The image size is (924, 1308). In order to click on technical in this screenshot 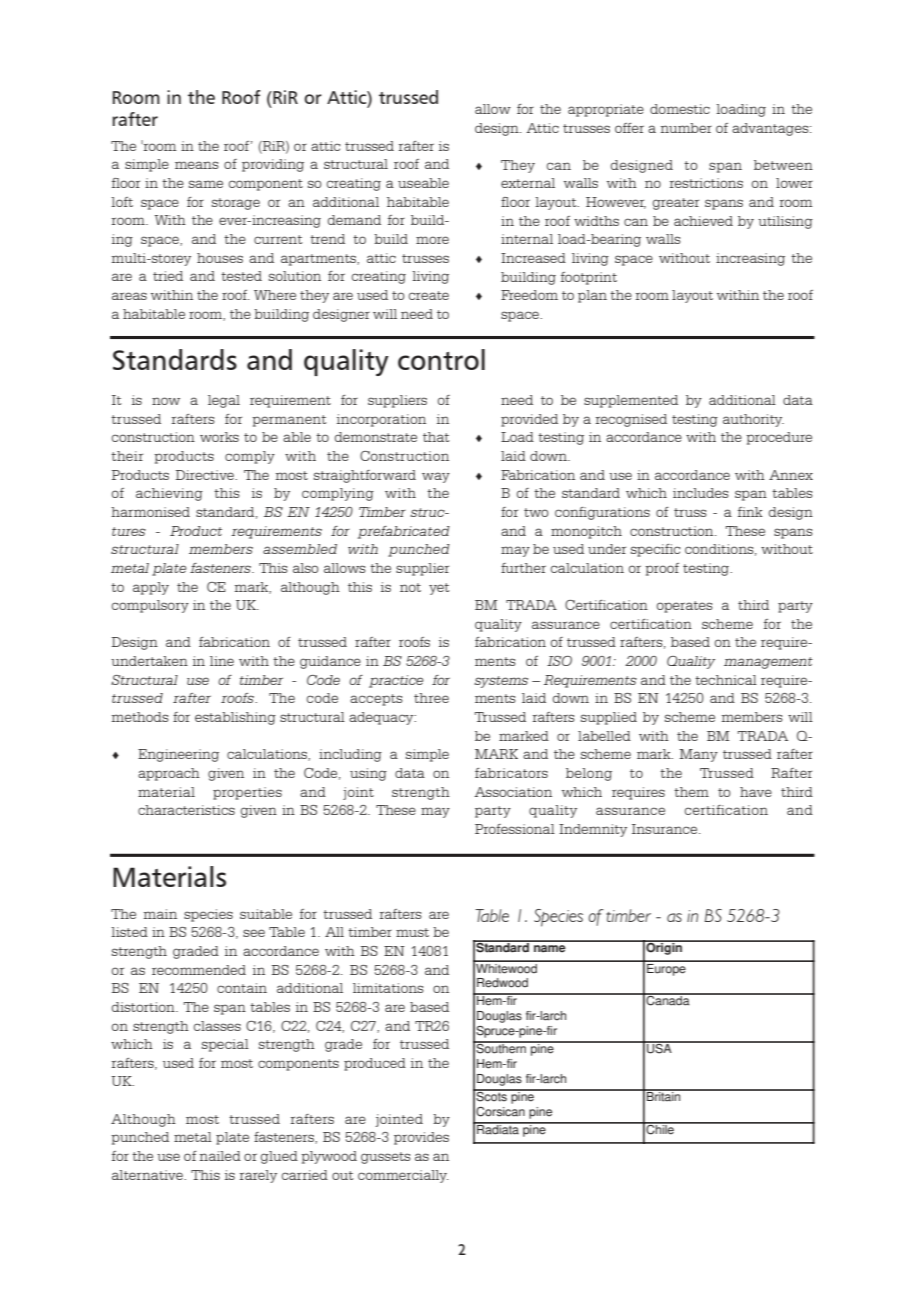, I will do `click(726, 680)`.
